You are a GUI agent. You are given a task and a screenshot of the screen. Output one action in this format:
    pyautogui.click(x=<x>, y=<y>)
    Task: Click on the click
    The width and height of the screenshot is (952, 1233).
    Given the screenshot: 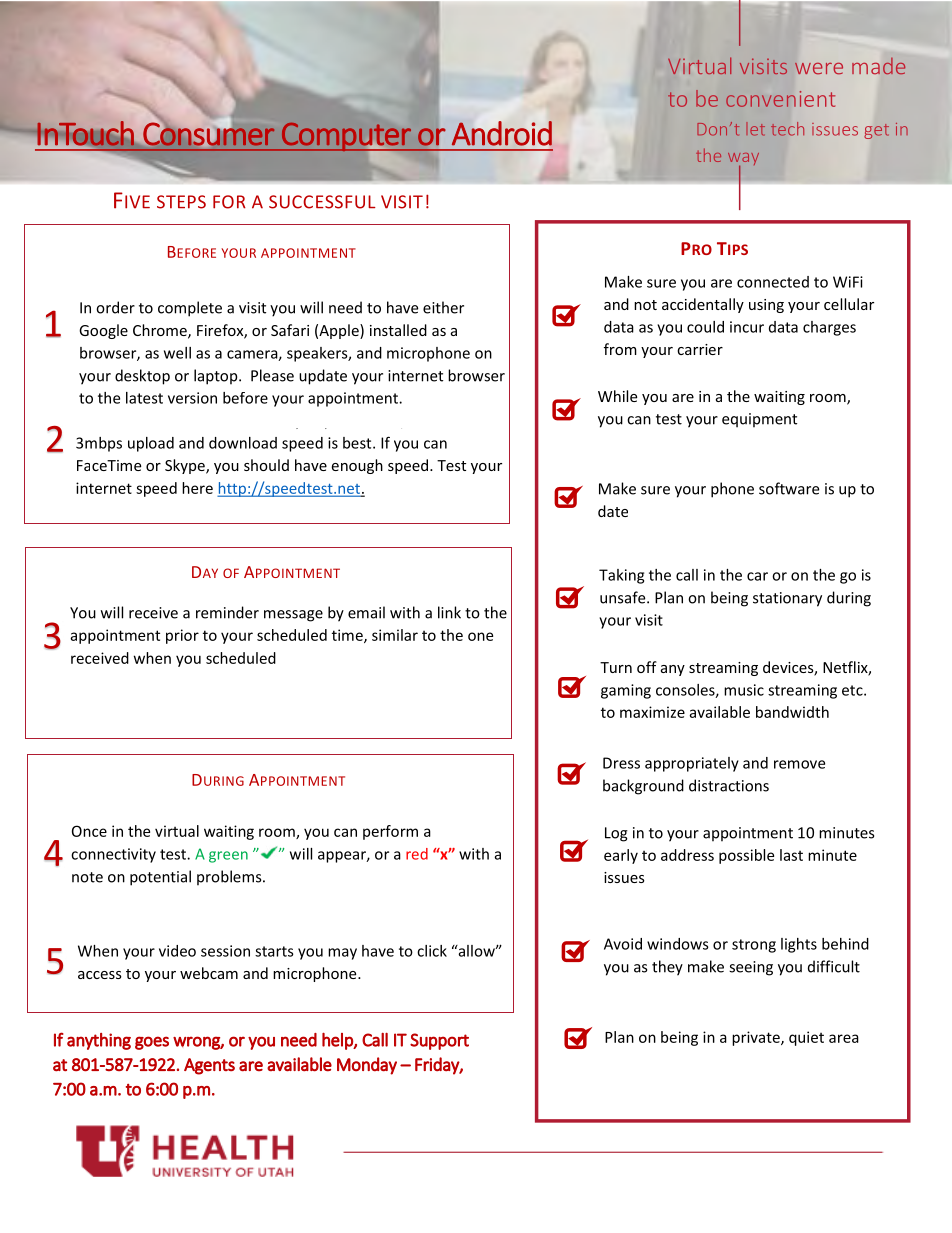 What is the action you would take?
    pyautogui.click(x=432, y=951)
